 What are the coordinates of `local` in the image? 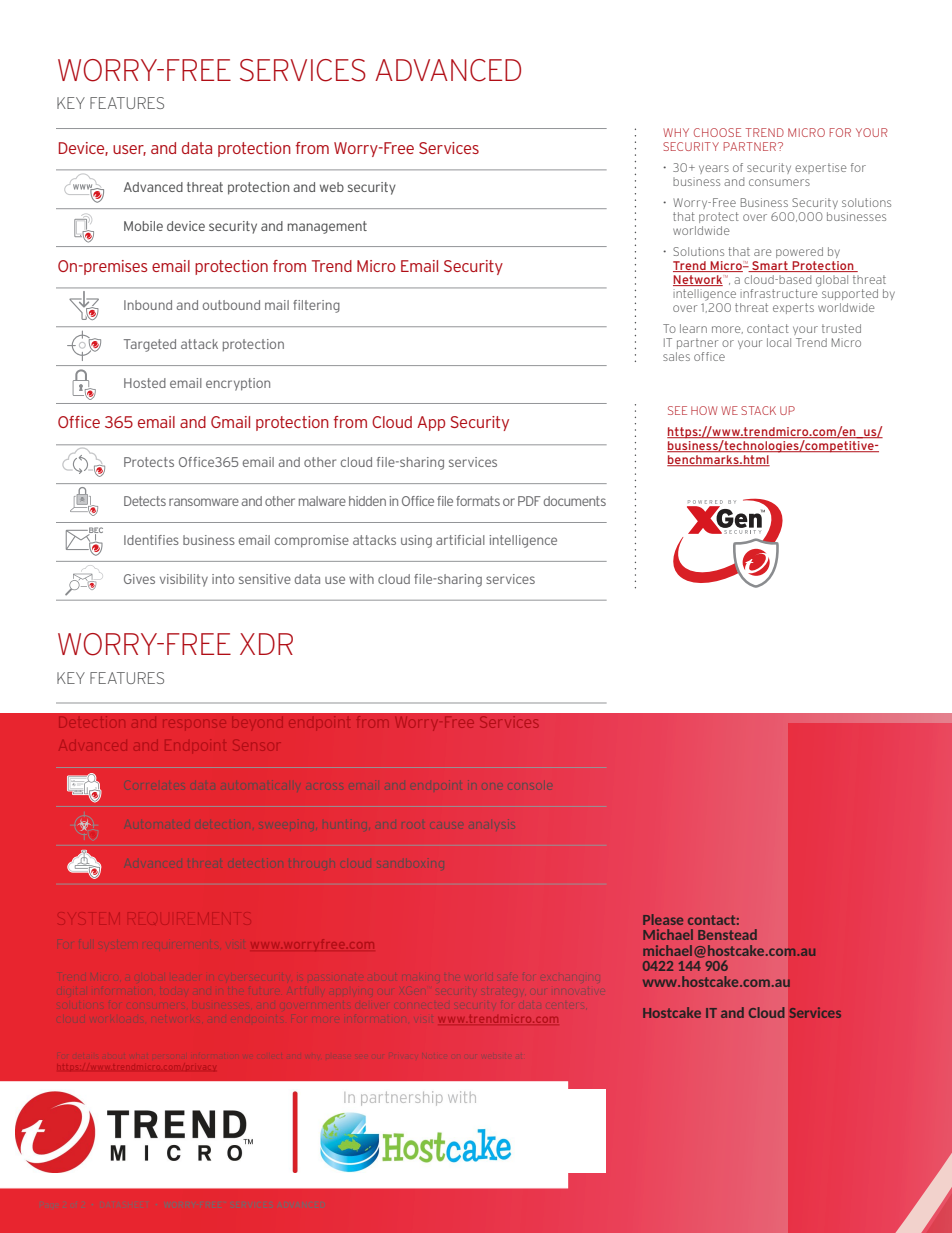 It's located at (779, 342).
